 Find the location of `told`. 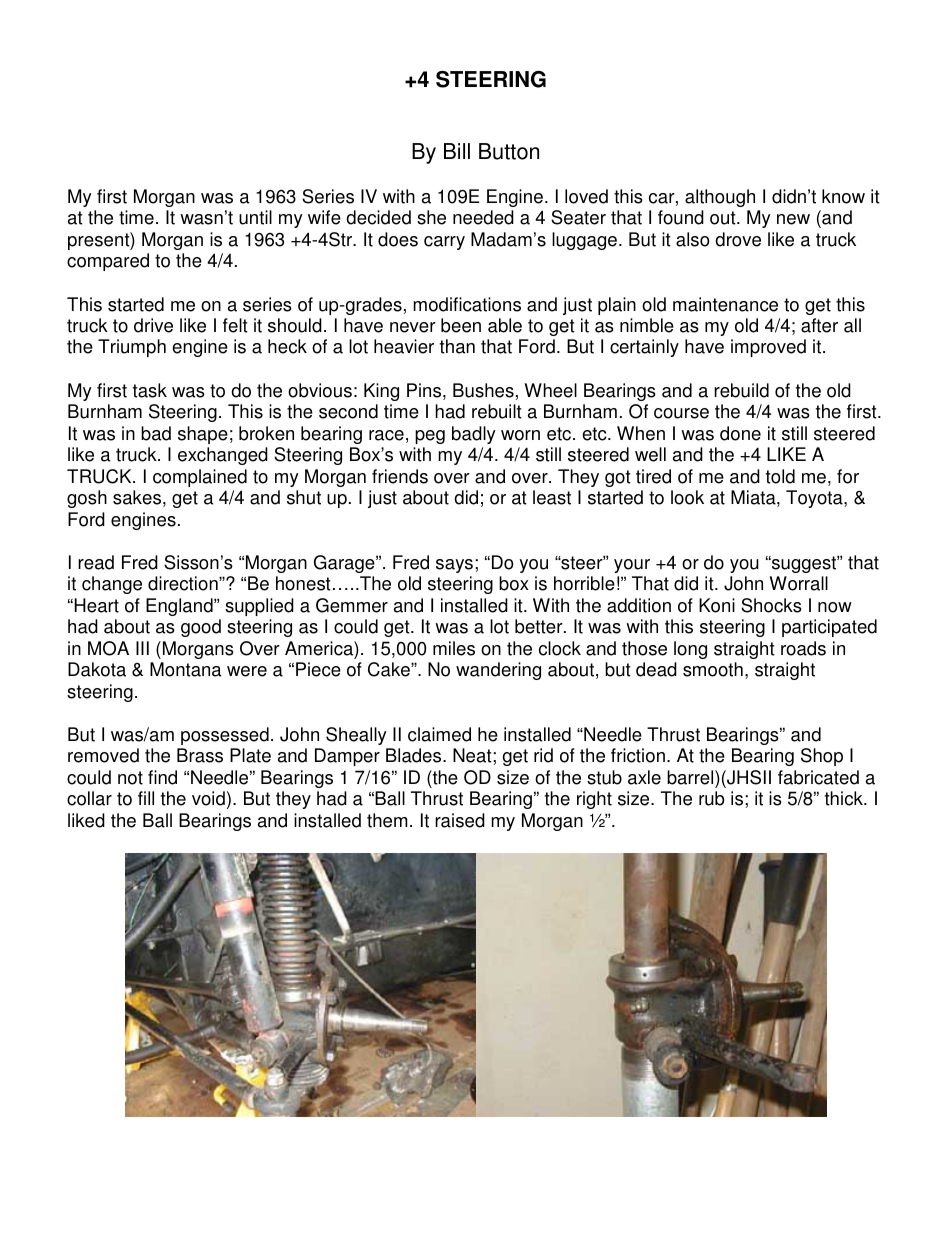

told is located at coordinates (780, 476).
